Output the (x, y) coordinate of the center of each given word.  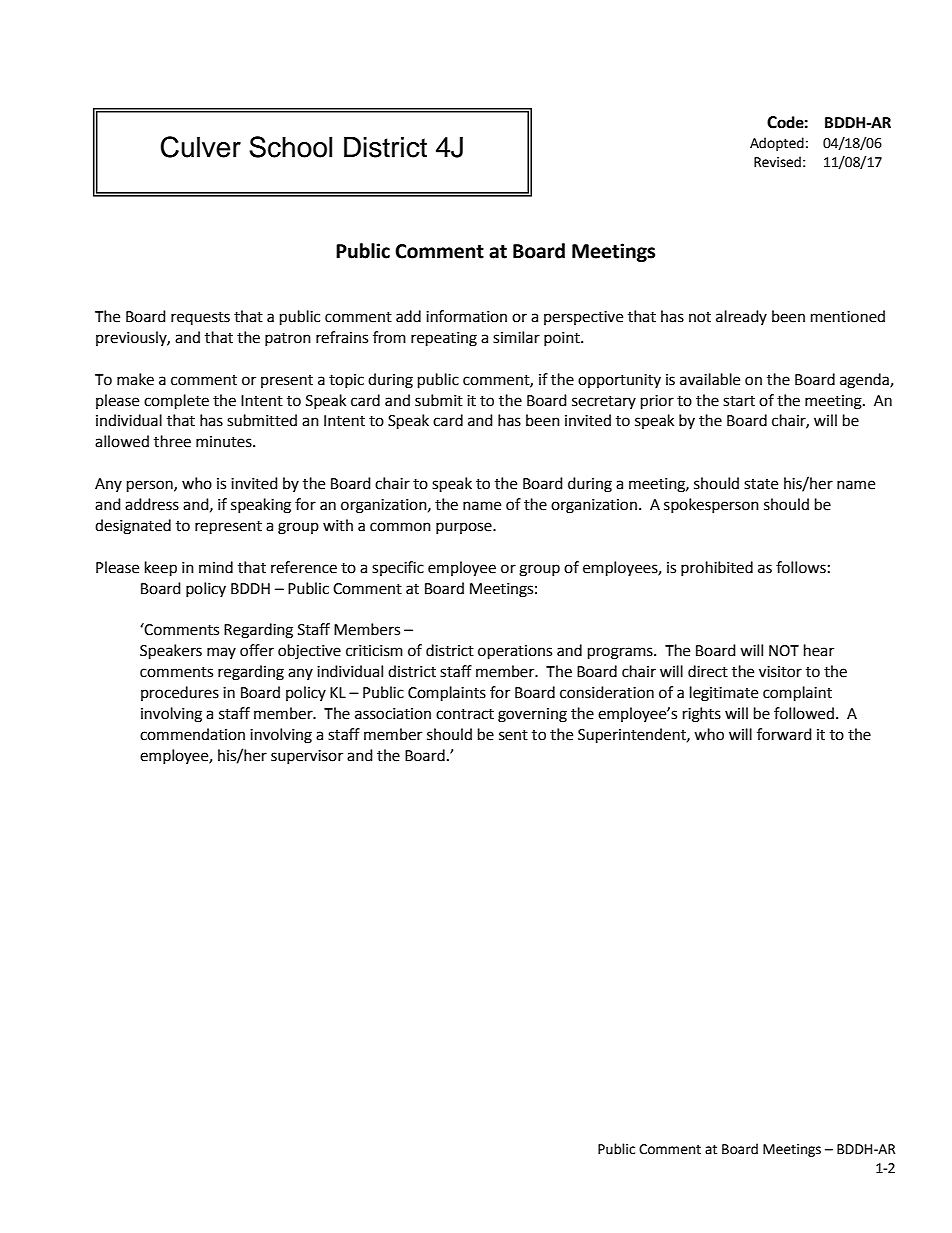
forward (784, 734)
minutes (225, 442)
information (466, 316)
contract (465, 714)
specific (398, 568)
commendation (192, 734)
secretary (604, 402)
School (290, 147)
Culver (200, 147)
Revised (777, 162)
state (761, 484)
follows (801, 567)
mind (216, 567)
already (741, 317)
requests (200, 318)
